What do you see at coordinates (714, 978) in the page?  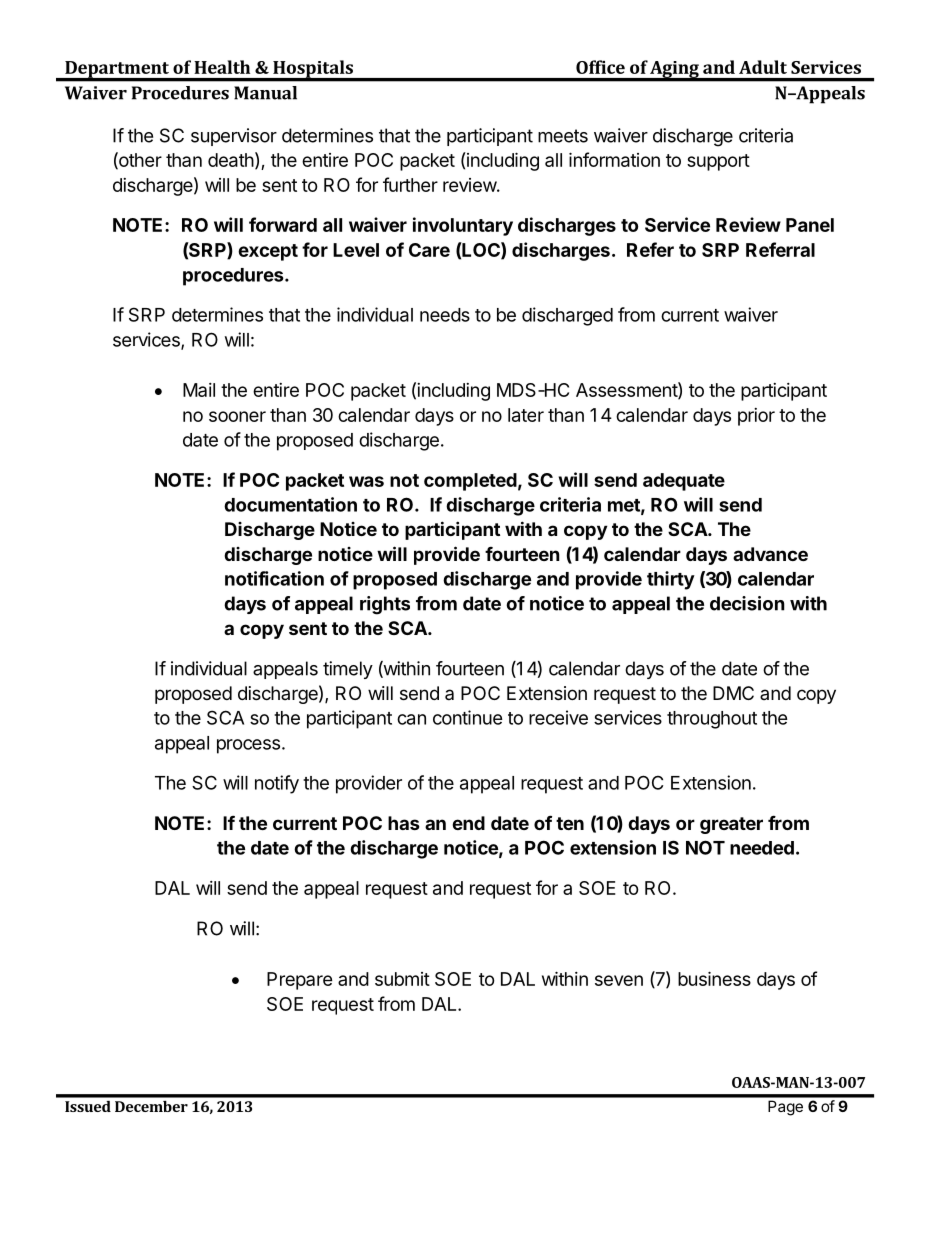 I see `business` at bounding box center [714, 978].
